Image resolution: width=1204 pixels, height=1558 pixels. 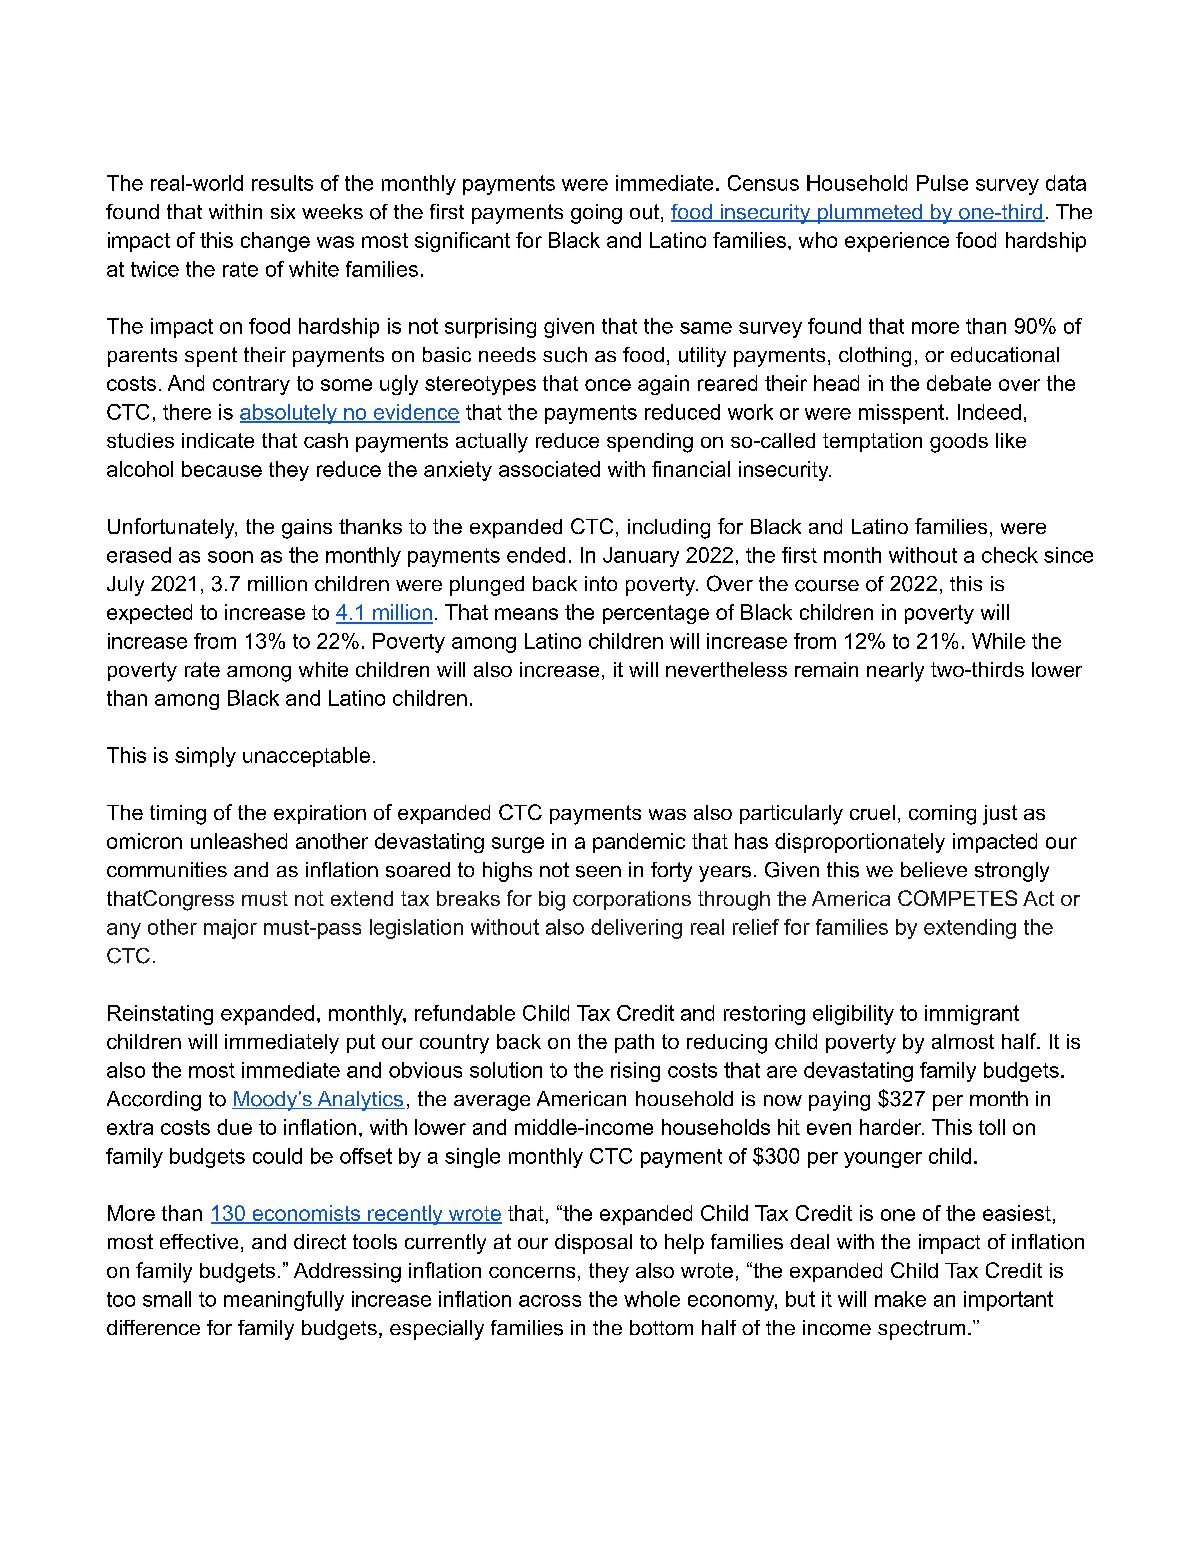 I want to click on simply, so click(x=205, y=757).
